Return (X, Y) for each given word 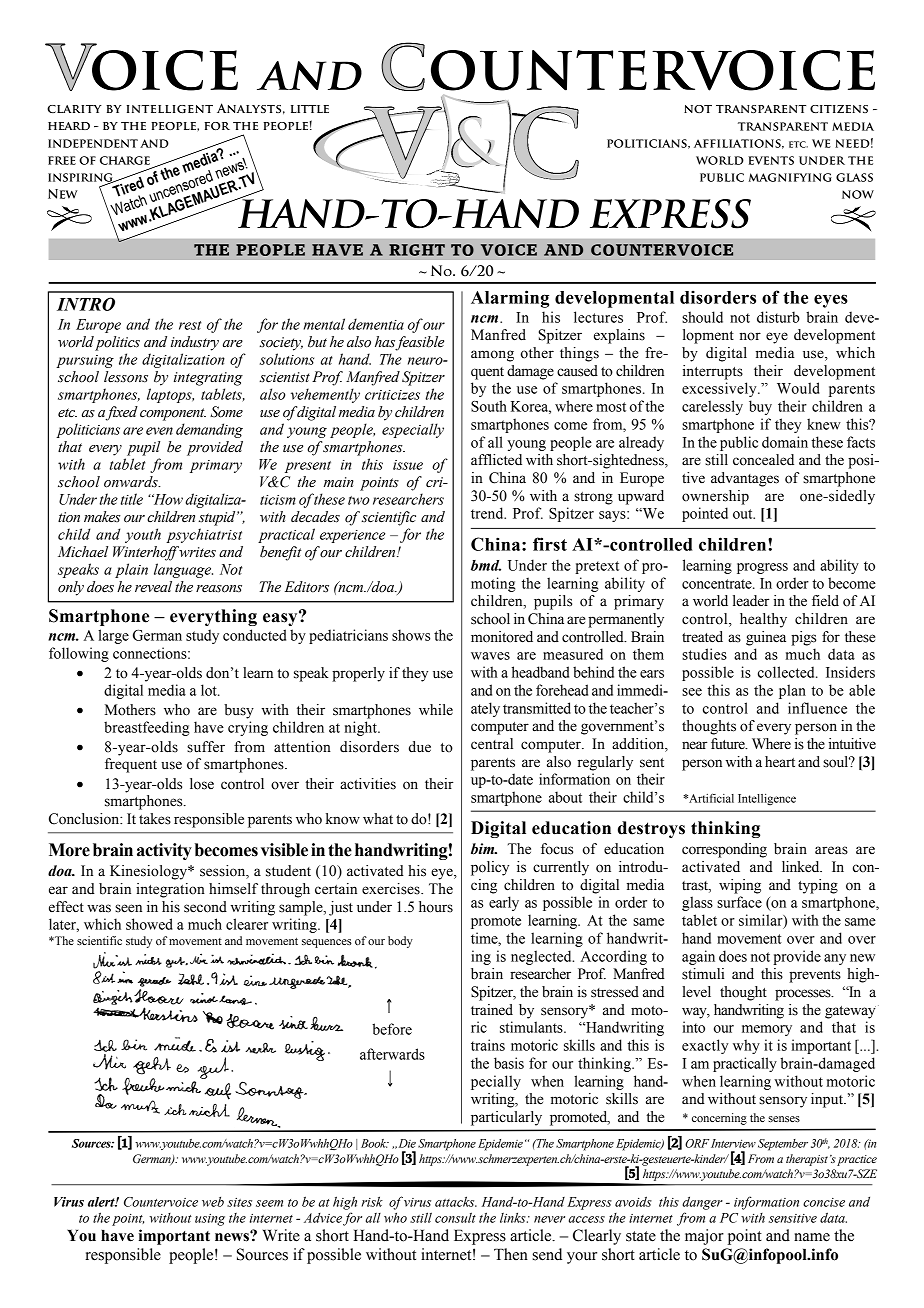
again (698, 957)
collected (787, 672)
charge (125, 160)
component (173, 414)
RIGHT (417, 250)
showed (149, 924)
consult (455, 1217)
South (489, 406)
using (210, 1220)
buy (760, 407)
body (400, 942)
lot (210, 690)
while (436, 710)
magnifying (790, 177)
